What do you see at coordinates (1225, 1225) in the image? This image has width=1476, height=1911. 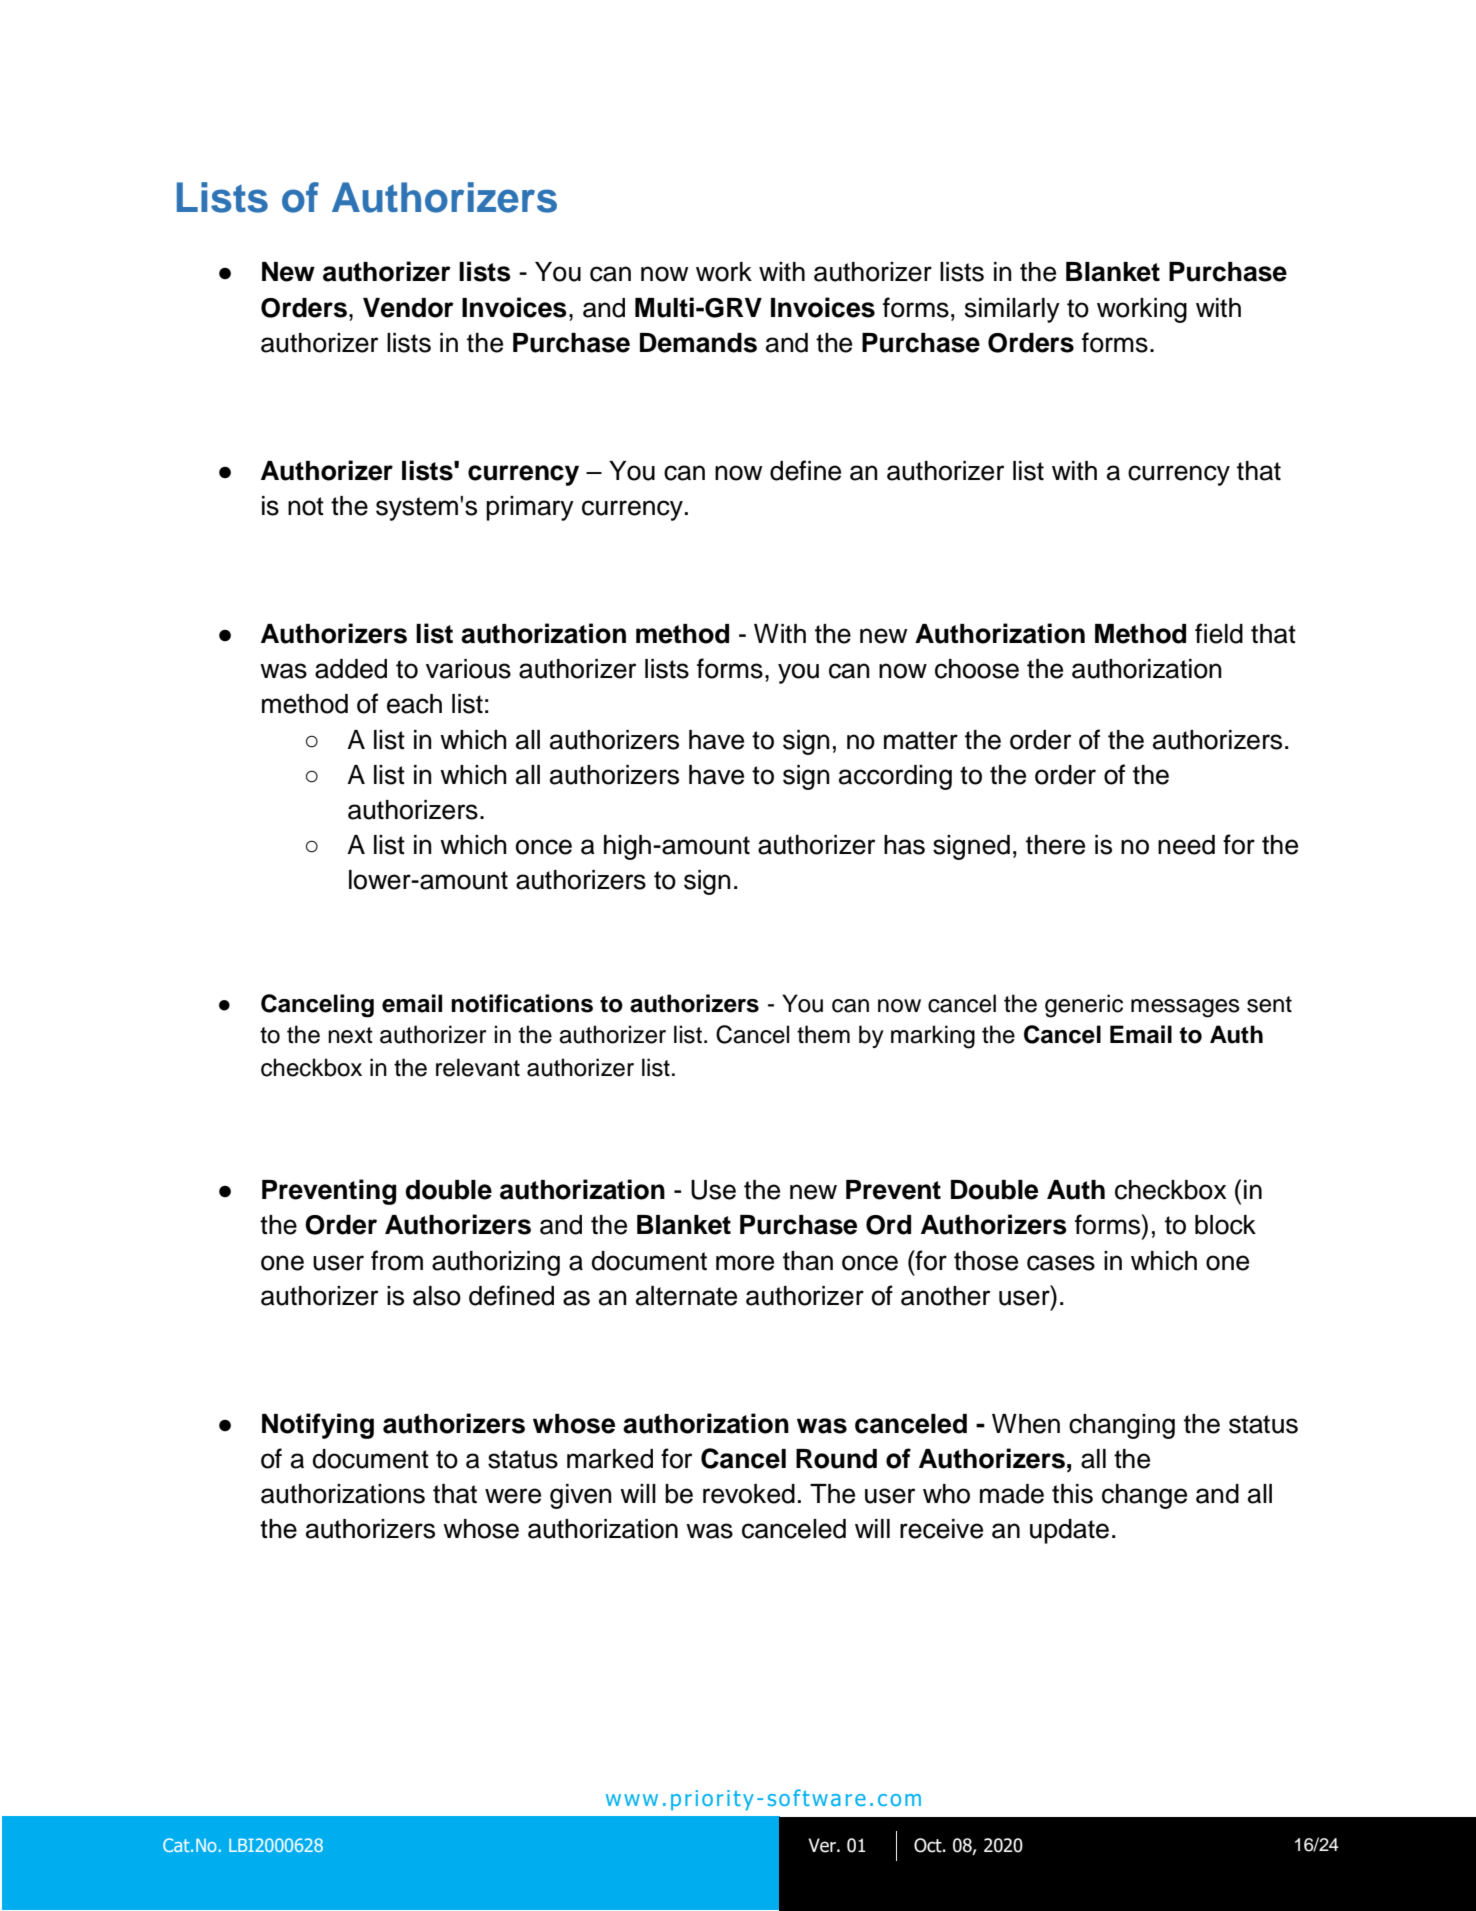 I see `block` at bounding box center [1225, 1225].
